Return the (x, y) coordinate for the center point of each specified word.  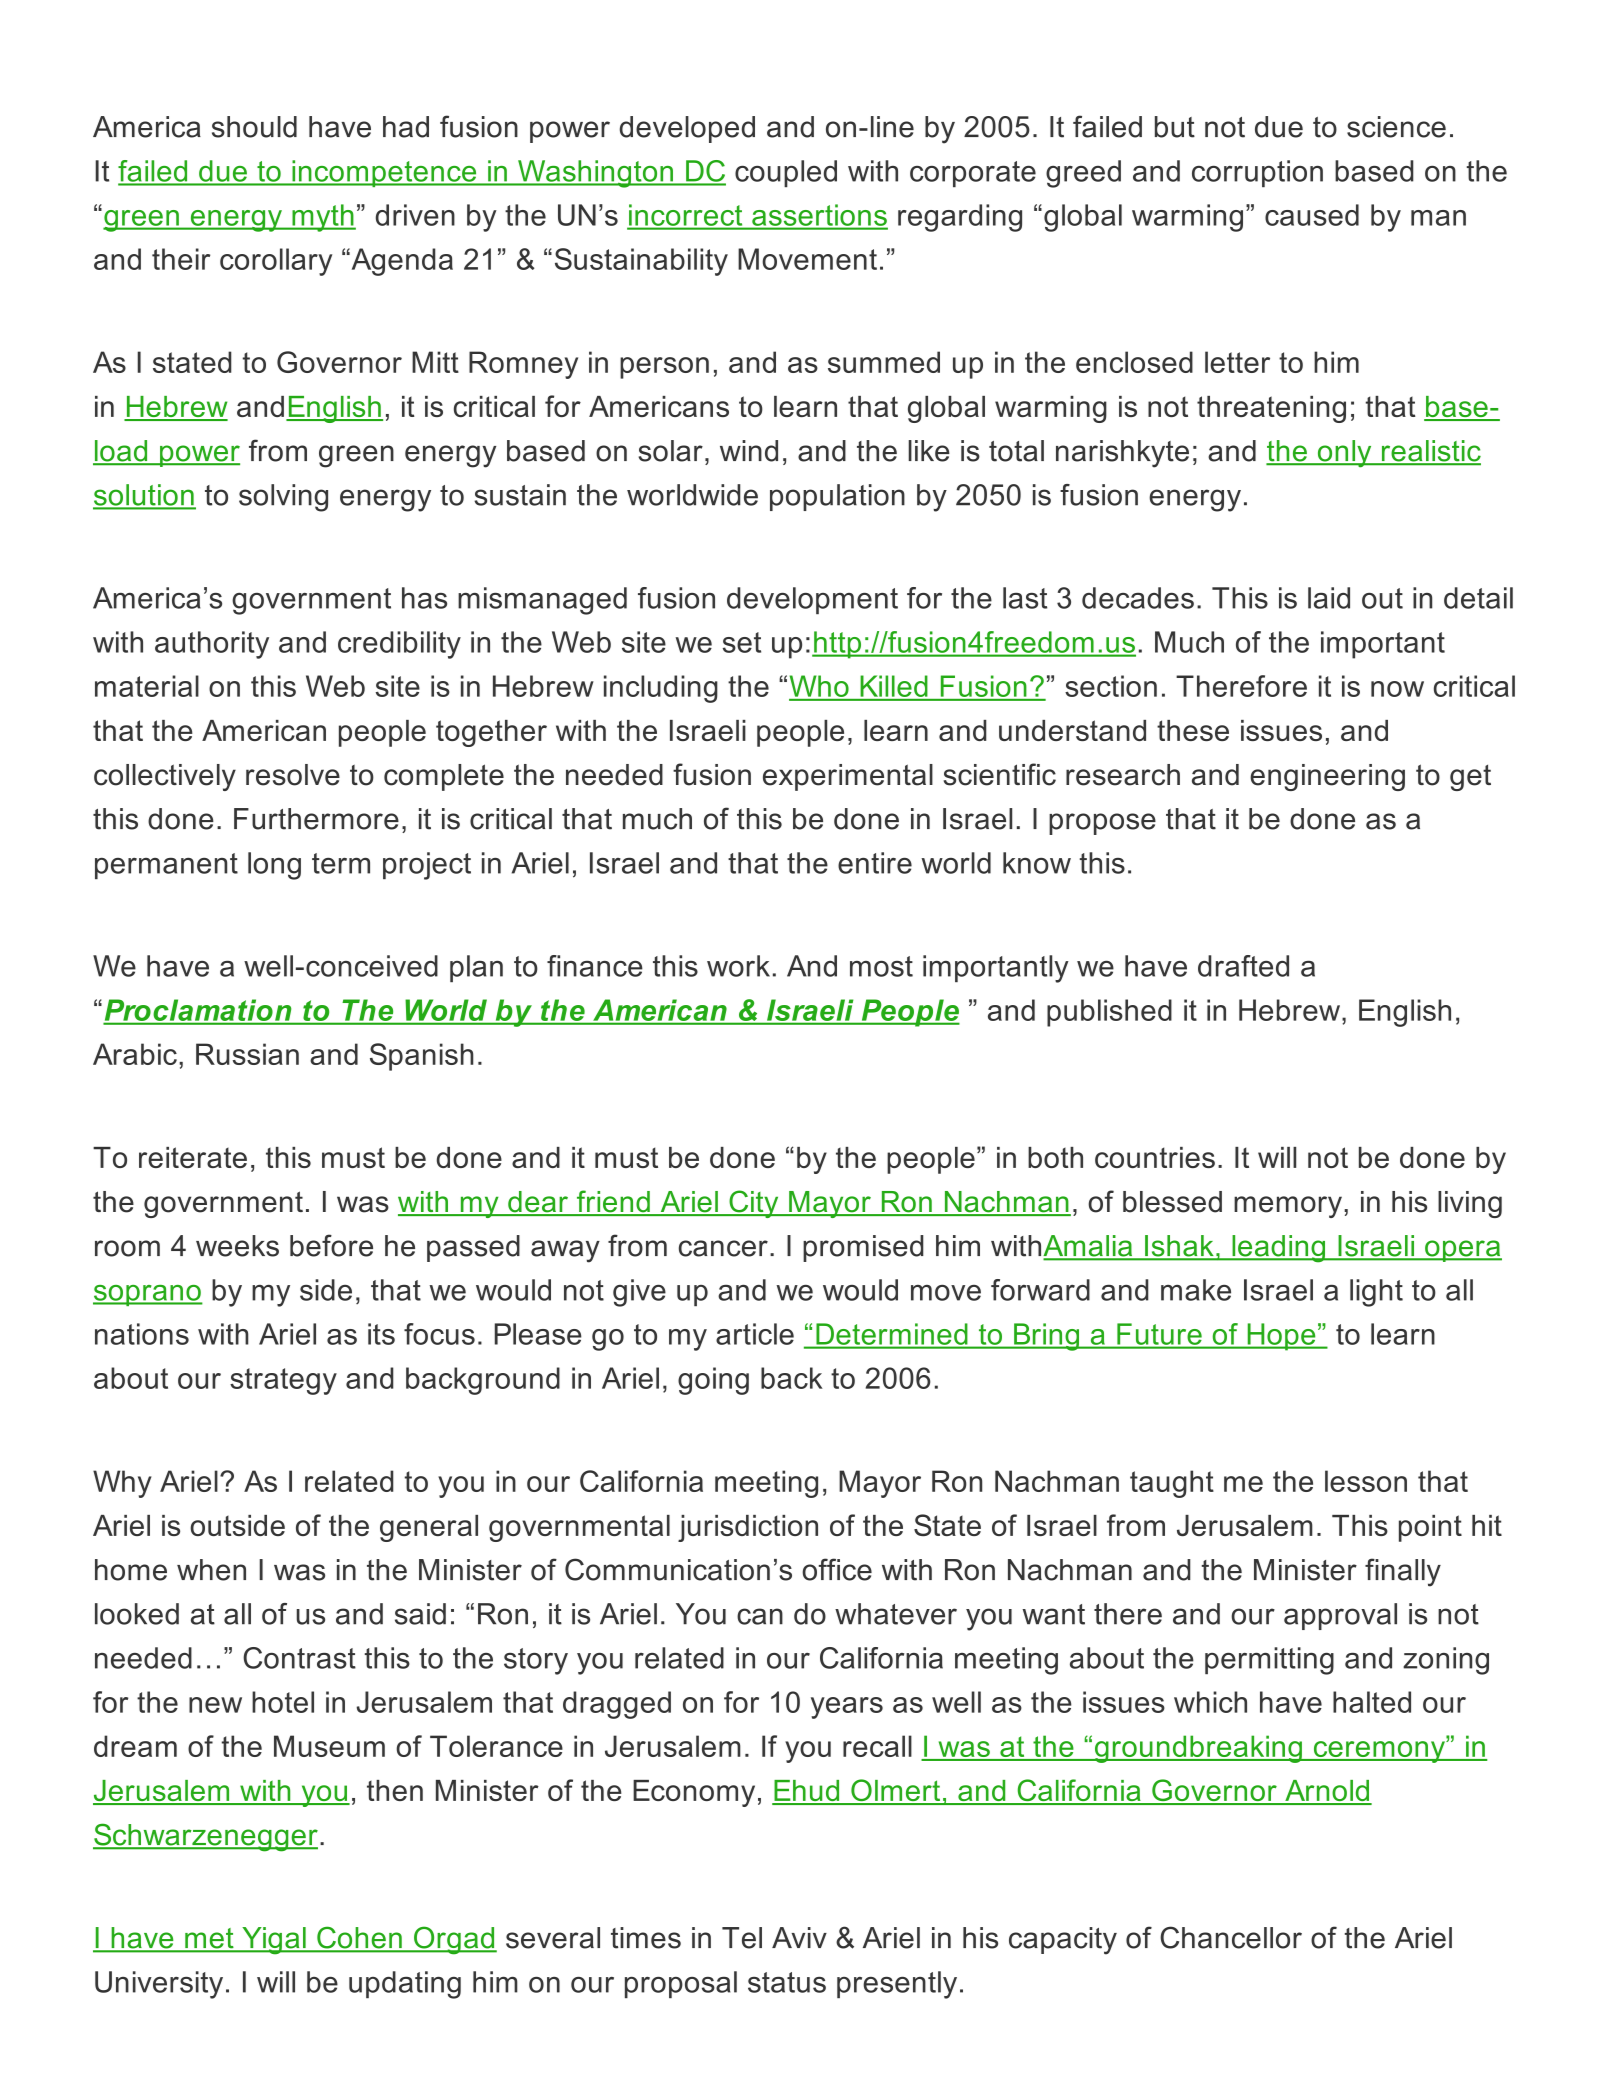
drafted (1243, 966)
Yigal (274, 1941)
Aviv (799, 1937)
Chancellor (1231, 1937)
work (738, 966)
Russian (247, 1054)
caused (1312, 215)
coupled (786, 173)
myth (323, 218)
